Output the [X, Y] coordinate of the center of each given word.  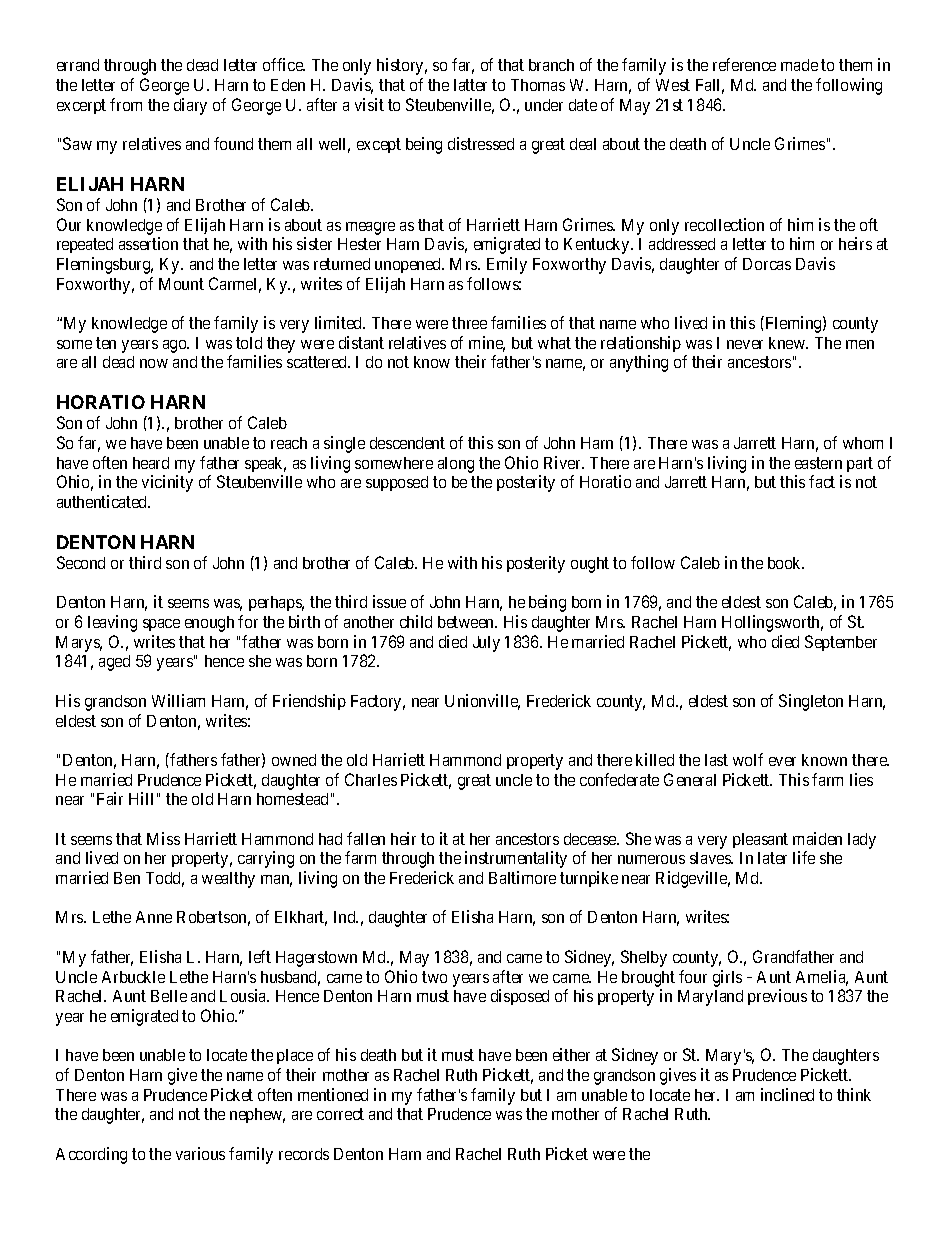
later [772, 858]
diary [190, 106]
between [467, 622]
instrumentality [516, 859]
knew [788, 343]
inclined [787, 1094]
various [200, 1153]
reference [744, 64]
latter [470, 85]
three [469, 323]
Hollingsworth [772, 623]
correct [340, 1114]
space [161, 625]
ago [176, 346]
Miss [163, 838]
